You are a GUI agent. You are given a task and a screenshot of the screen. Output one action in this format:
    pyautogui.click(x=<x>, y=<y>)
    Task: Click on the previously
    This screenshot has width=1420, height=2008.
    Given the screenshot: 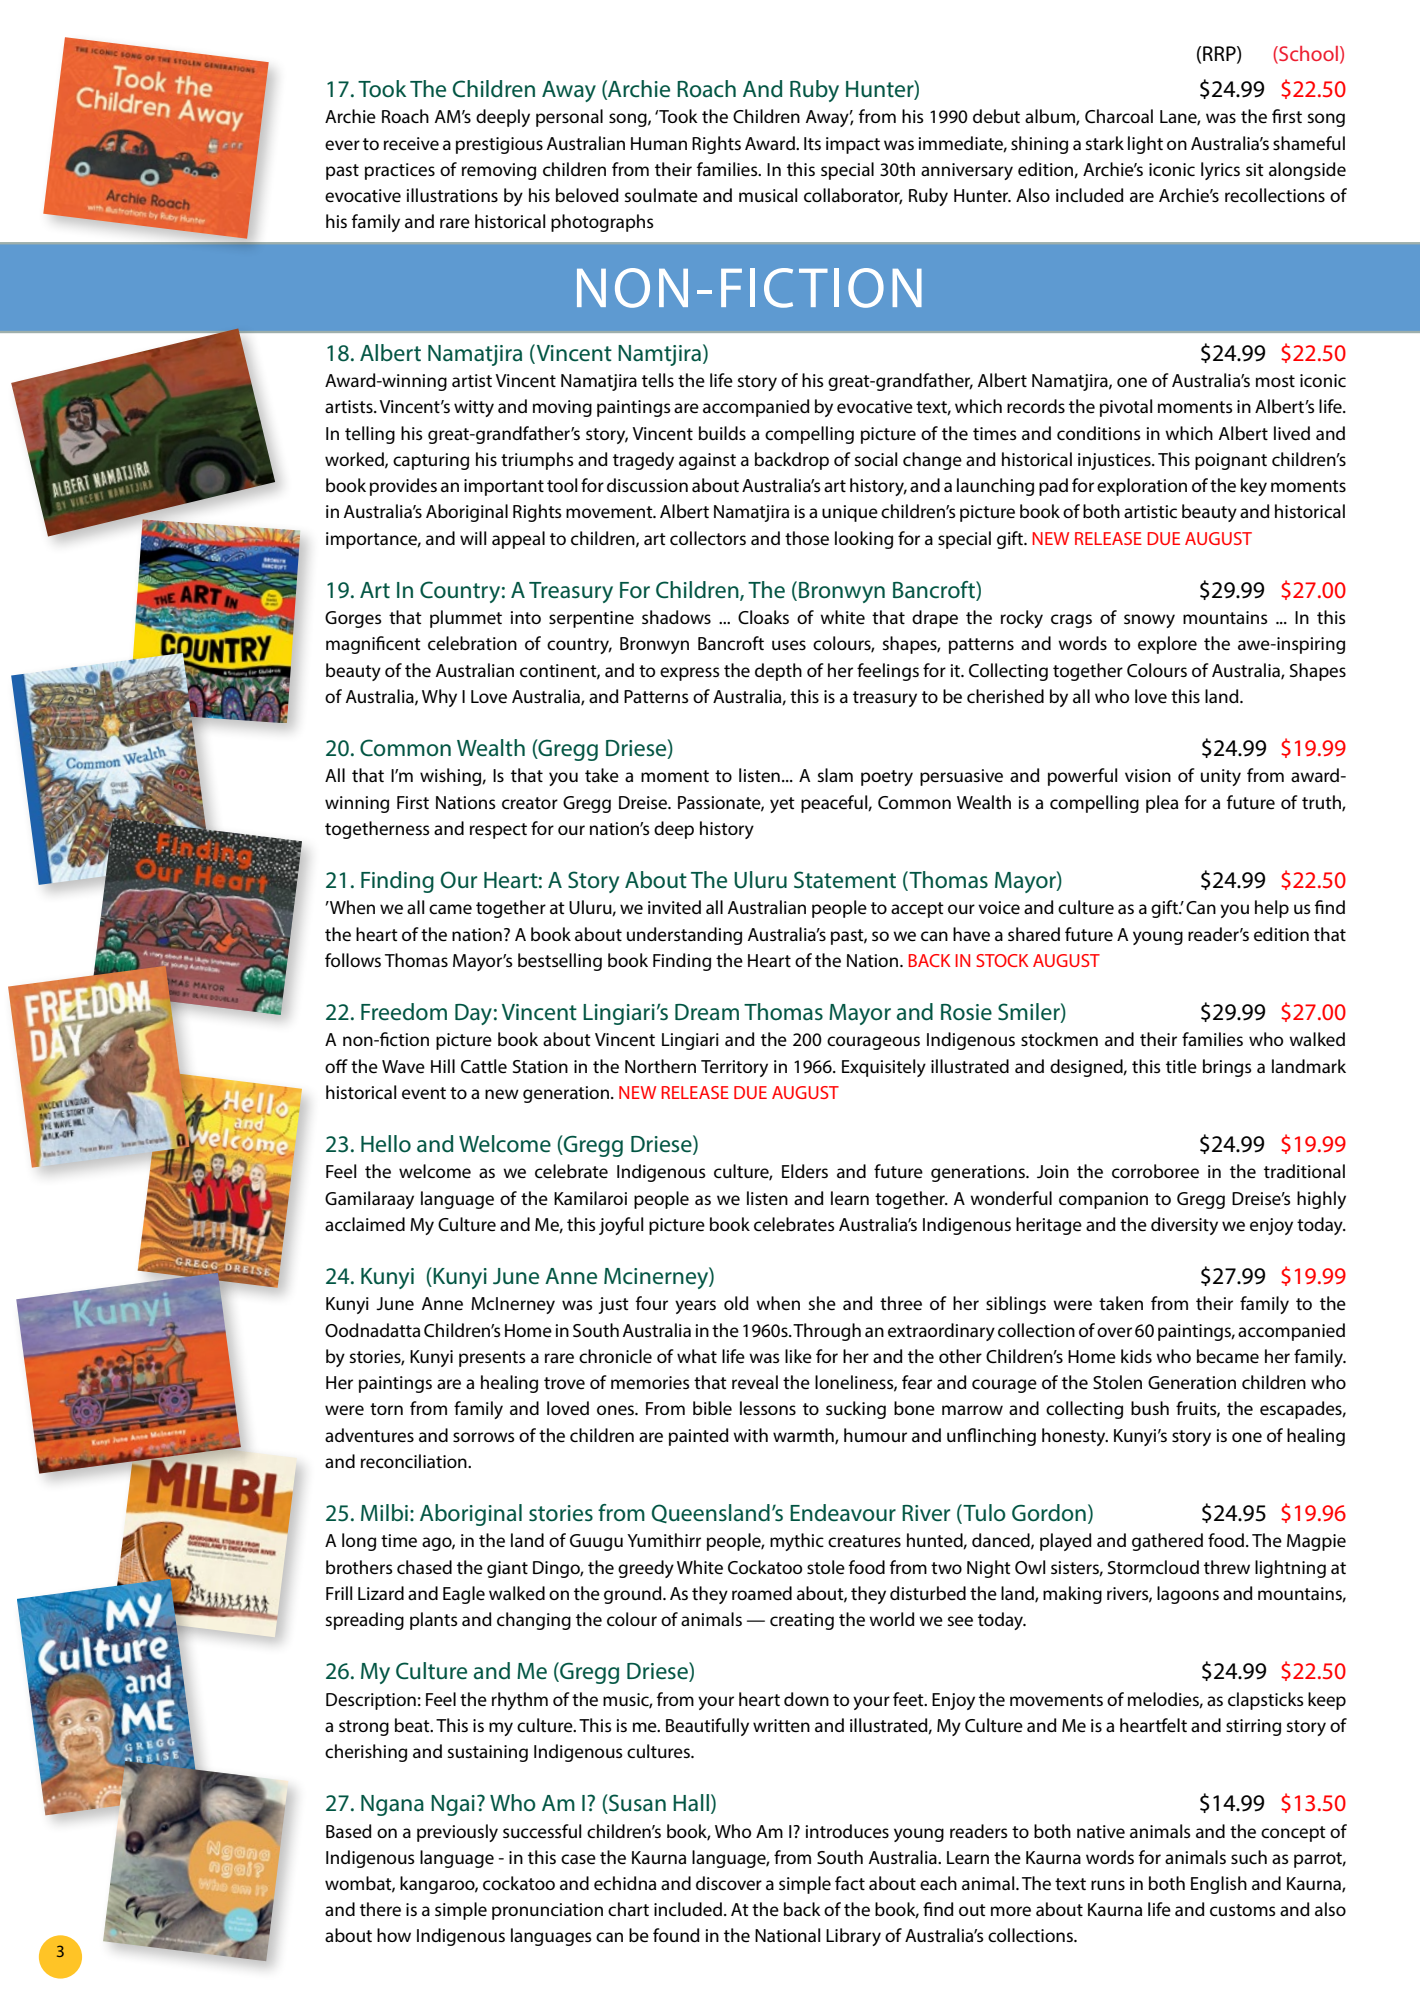 What is the action you would take?
    pyautogui.click(x=457, y=1833)
